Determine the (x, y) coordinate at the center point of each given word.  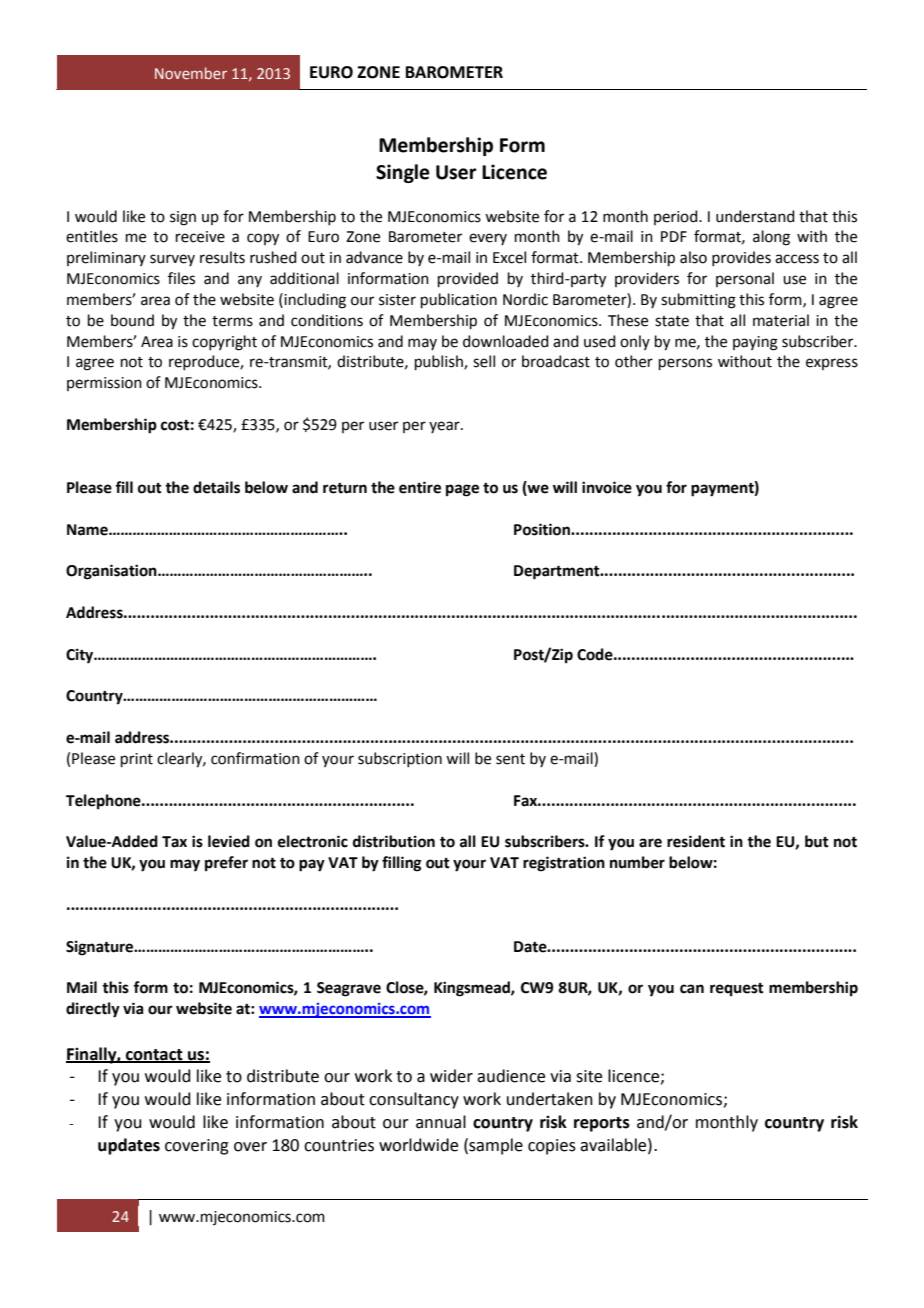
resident (696, 841)
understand (755, 216)
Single (403, 173)
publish (440, 362)
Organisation (112, 572)
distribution (394, 841)
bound (132, 320)
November (191, 73)
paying (755, 343)
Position (543, 529)
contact (154, 1055)
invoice (607, 487)
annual (441, 1122)
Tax (174, 842)
